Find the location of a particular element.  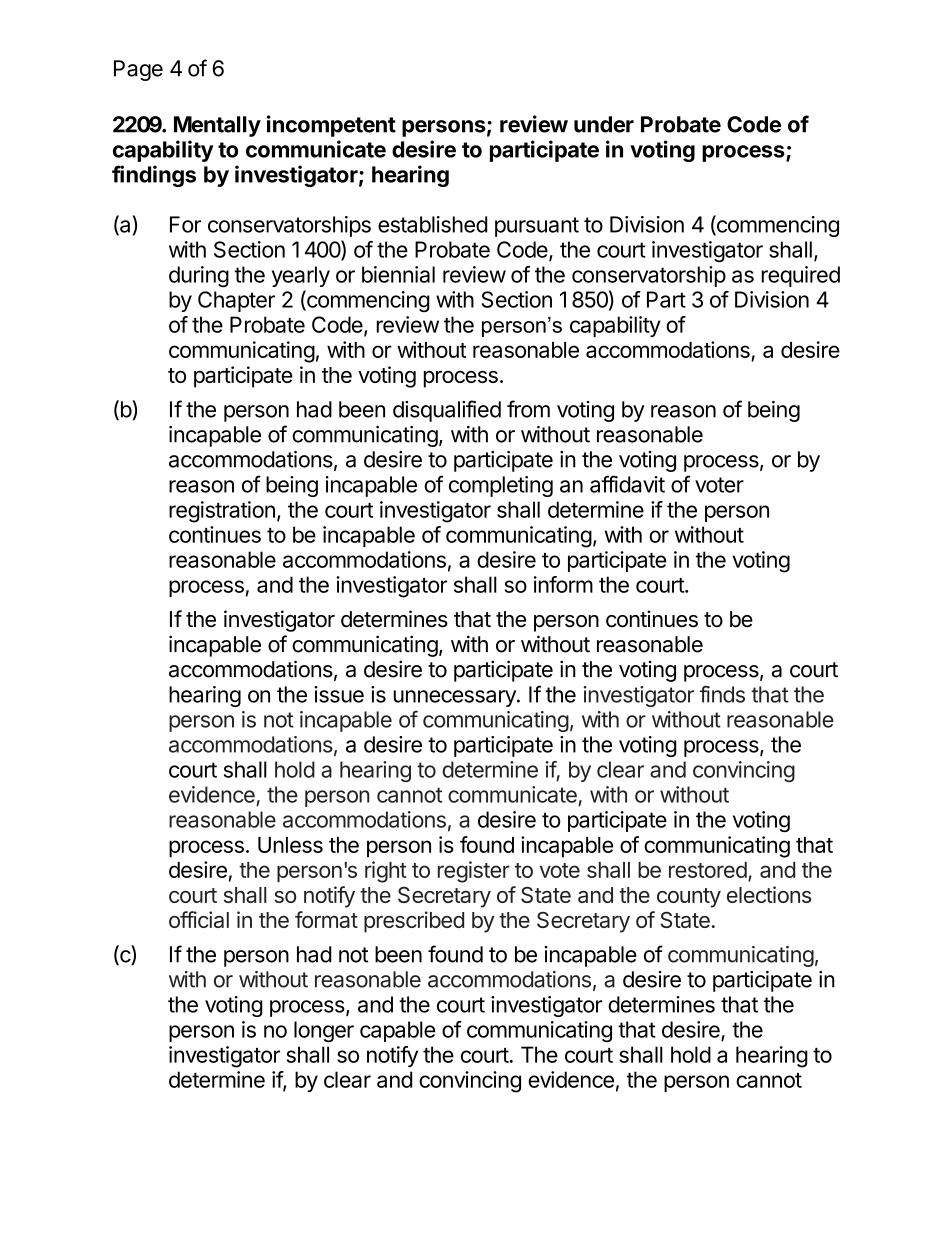

under is located at coordinates (604, 124).
